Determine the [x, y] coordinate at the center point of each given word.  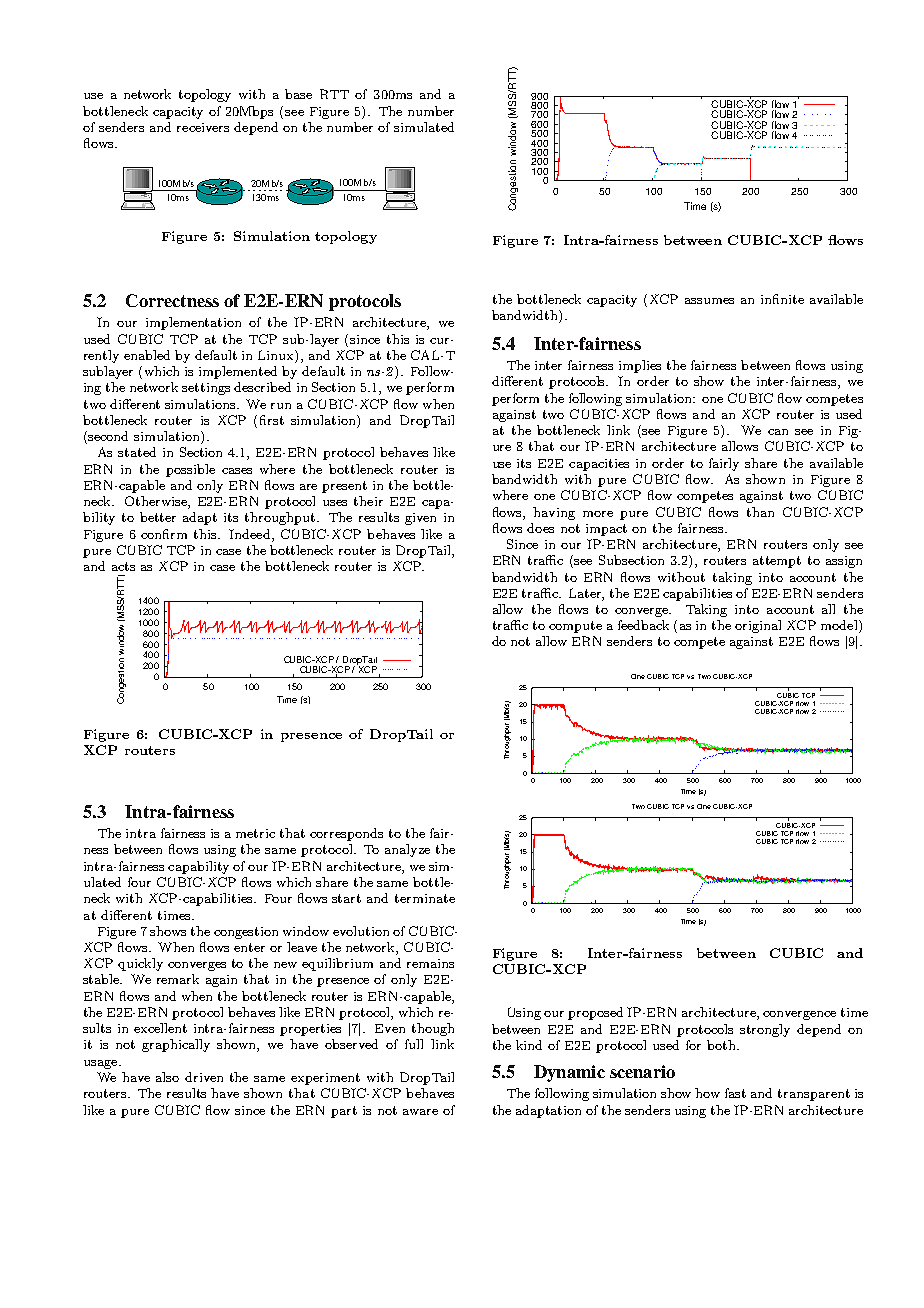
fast [735, 1093]
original [758, 626]
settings [206, 389]
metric [255, 833]
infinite [782, 299]
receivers [203, 127]
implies [640, 366]
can [778, 432]
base [298, 94]
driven [204, 1077]
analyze [407, 850]
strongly [765, 1030]
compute [575, 627]
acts [123, 566]
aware [420, 1112]
